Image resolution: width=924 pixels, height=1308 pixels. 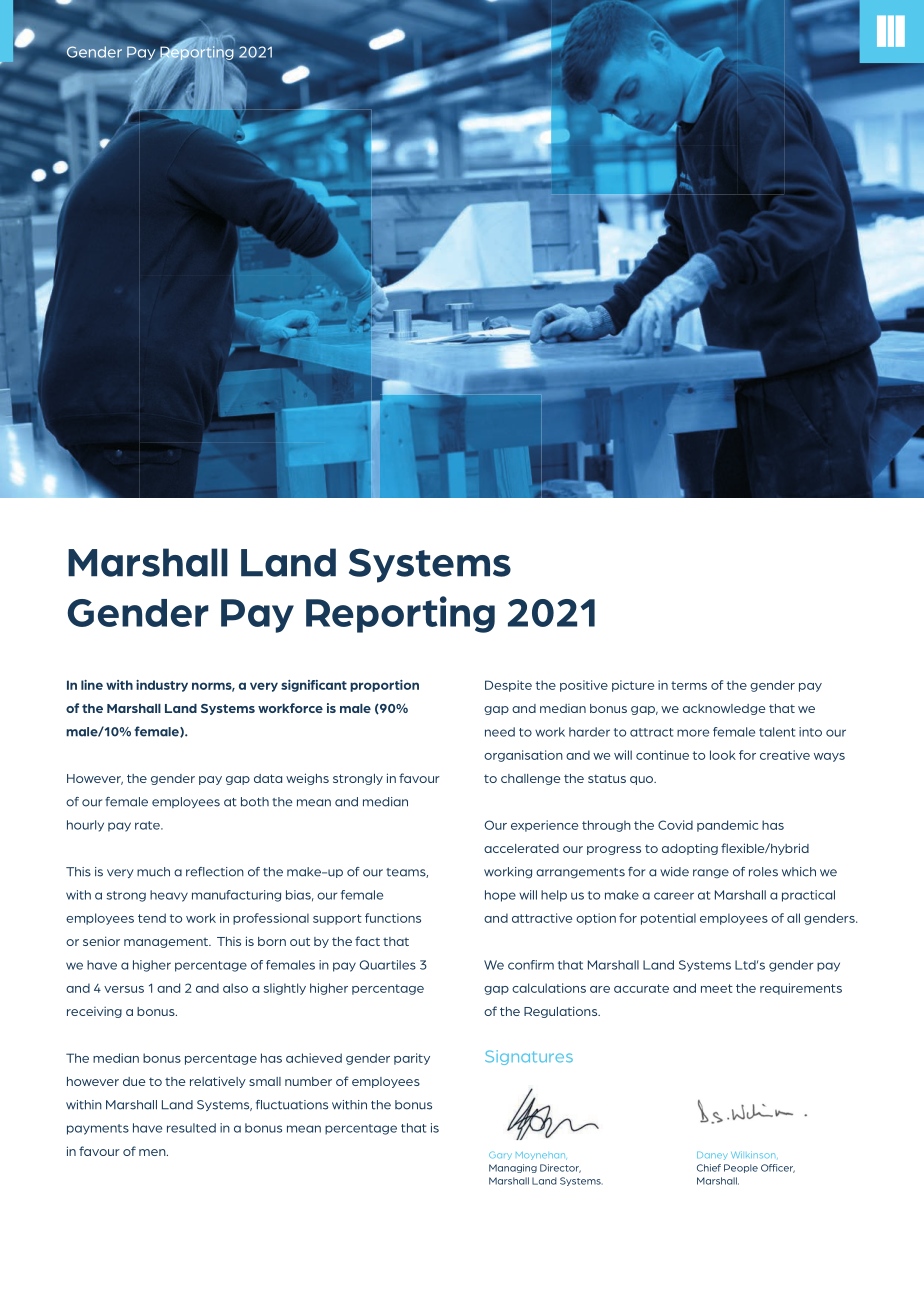 What do you see at coordinates (690, 849) in the document?
I see `adopting` at bounding box center [690, 849].
